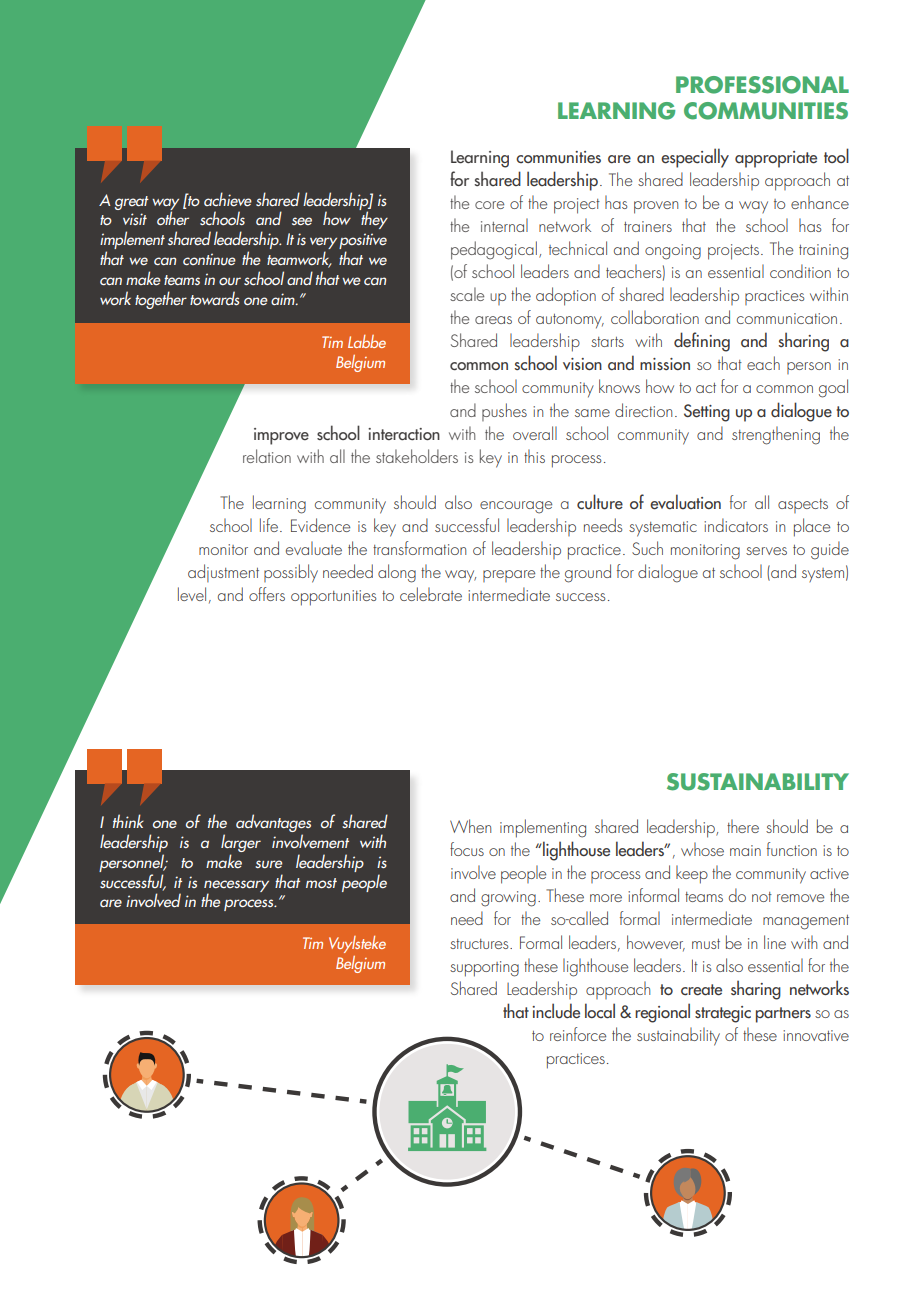 This screenshot has width=924, height=1308. I want to click on serves, so click(766, 551).
